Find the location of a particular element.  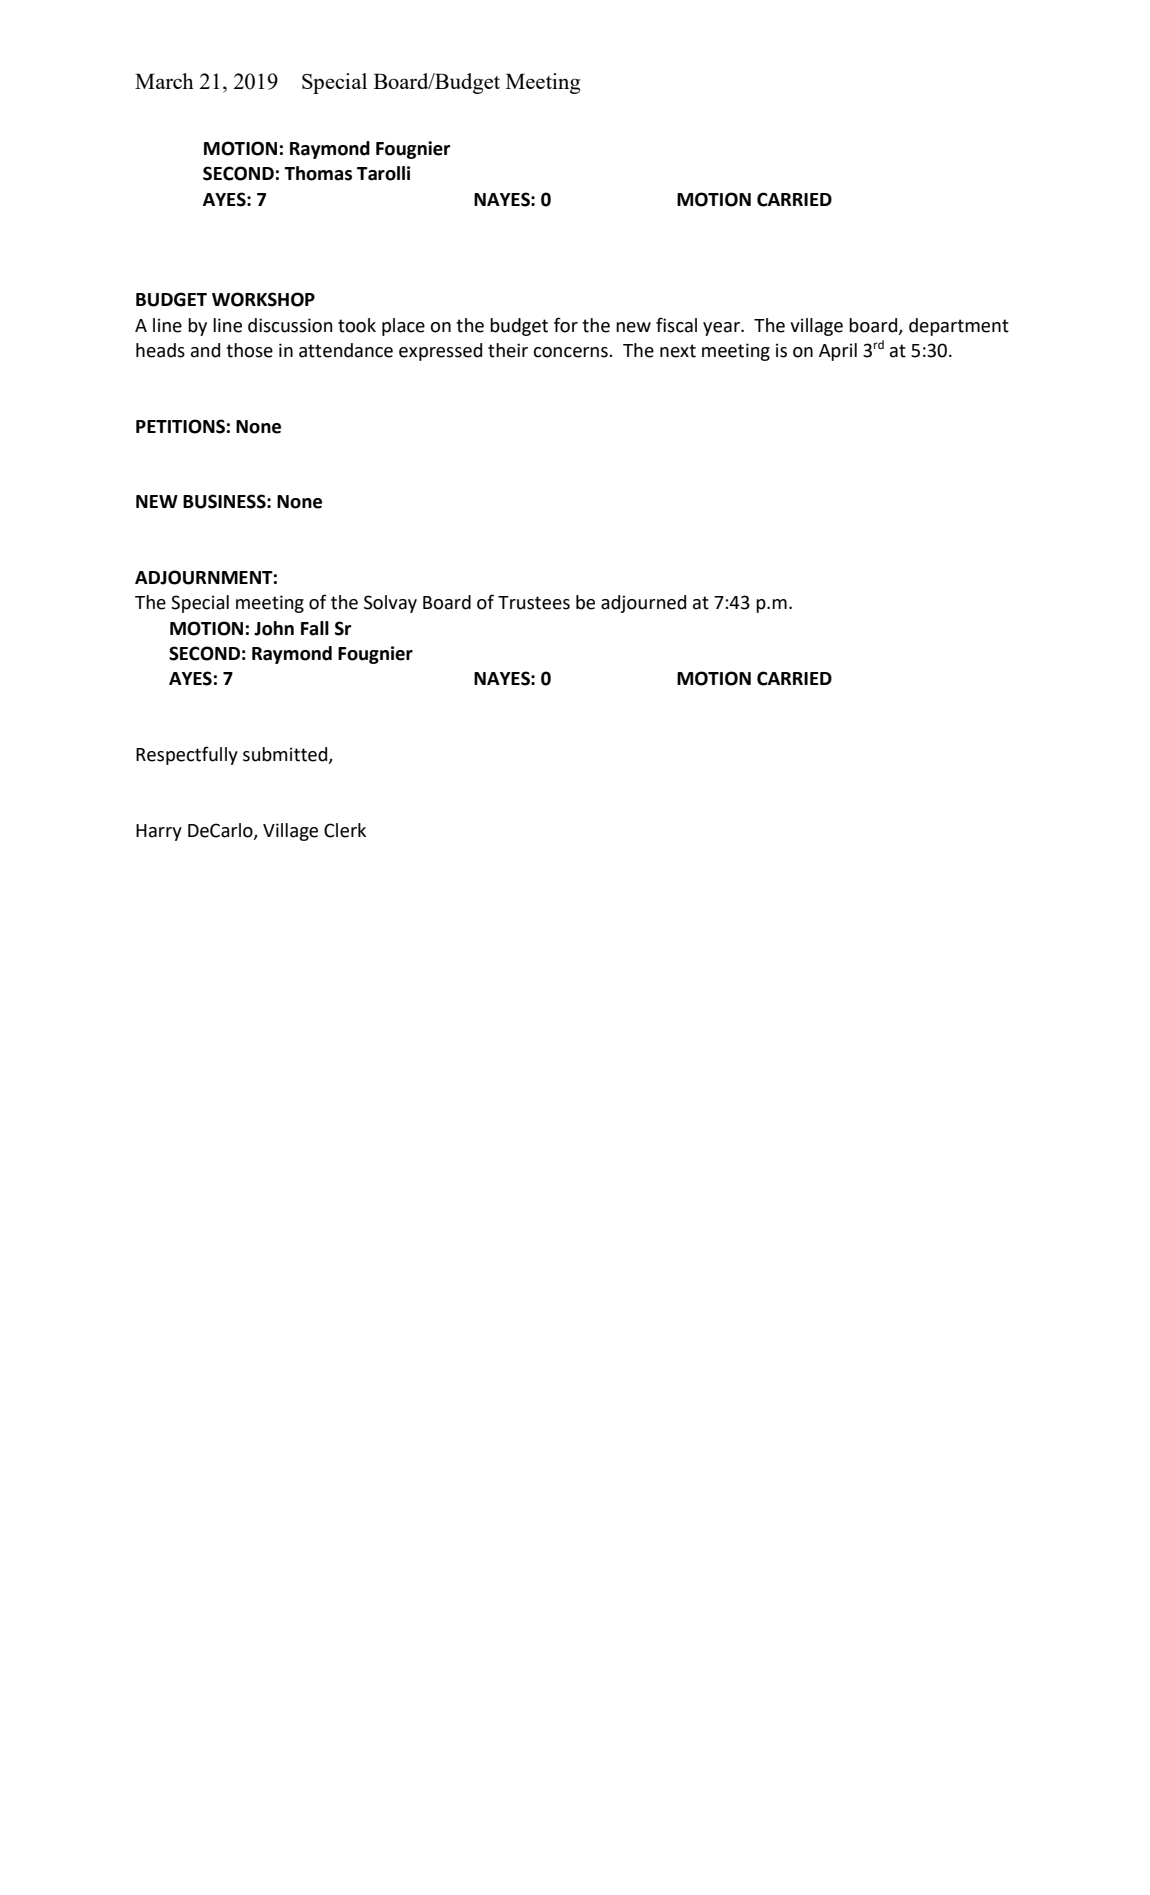

March is located at coordinates (164, 81).
